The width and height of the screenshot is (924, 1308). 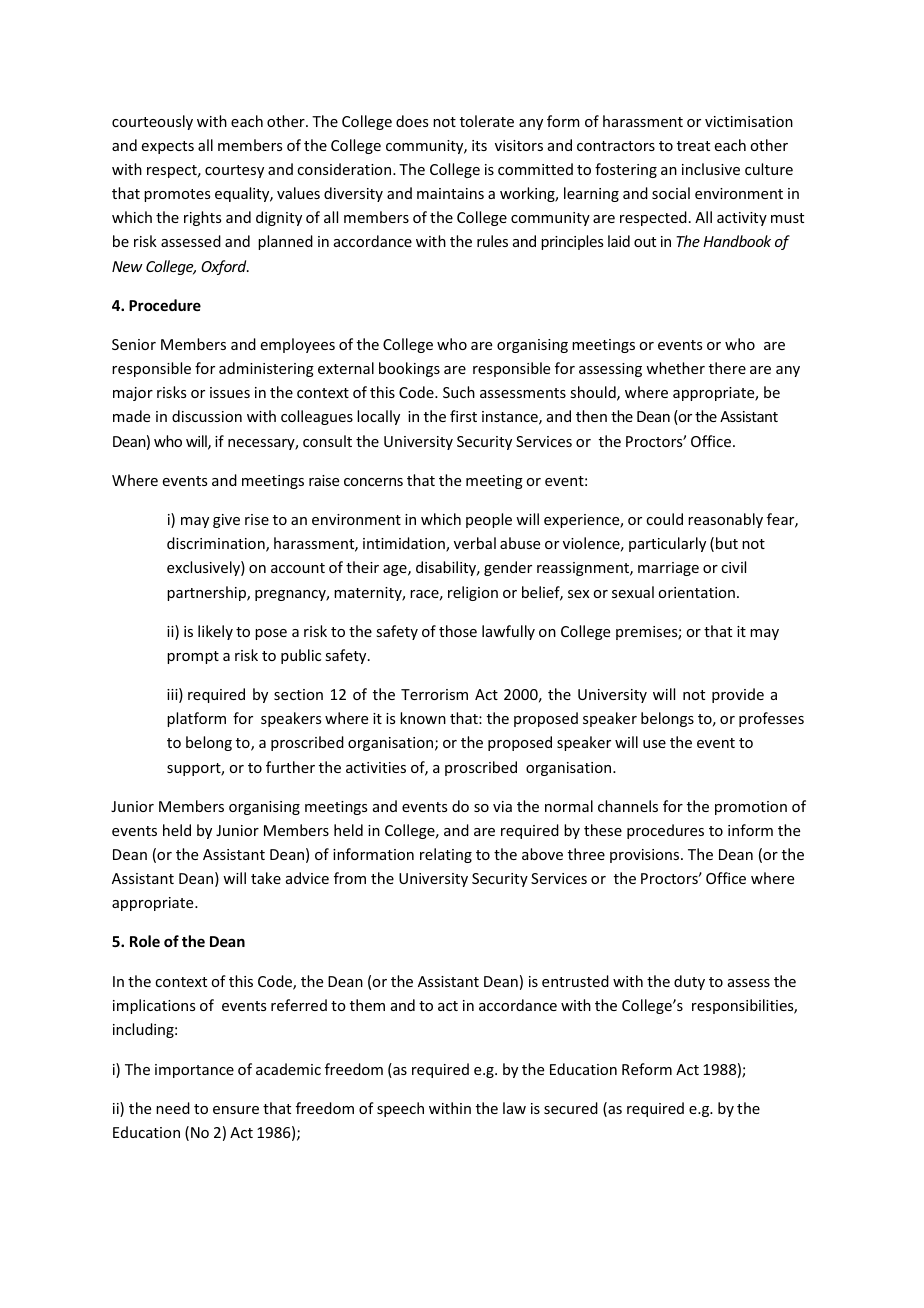 I want to click on importance, so click(x=194, y=1071).
